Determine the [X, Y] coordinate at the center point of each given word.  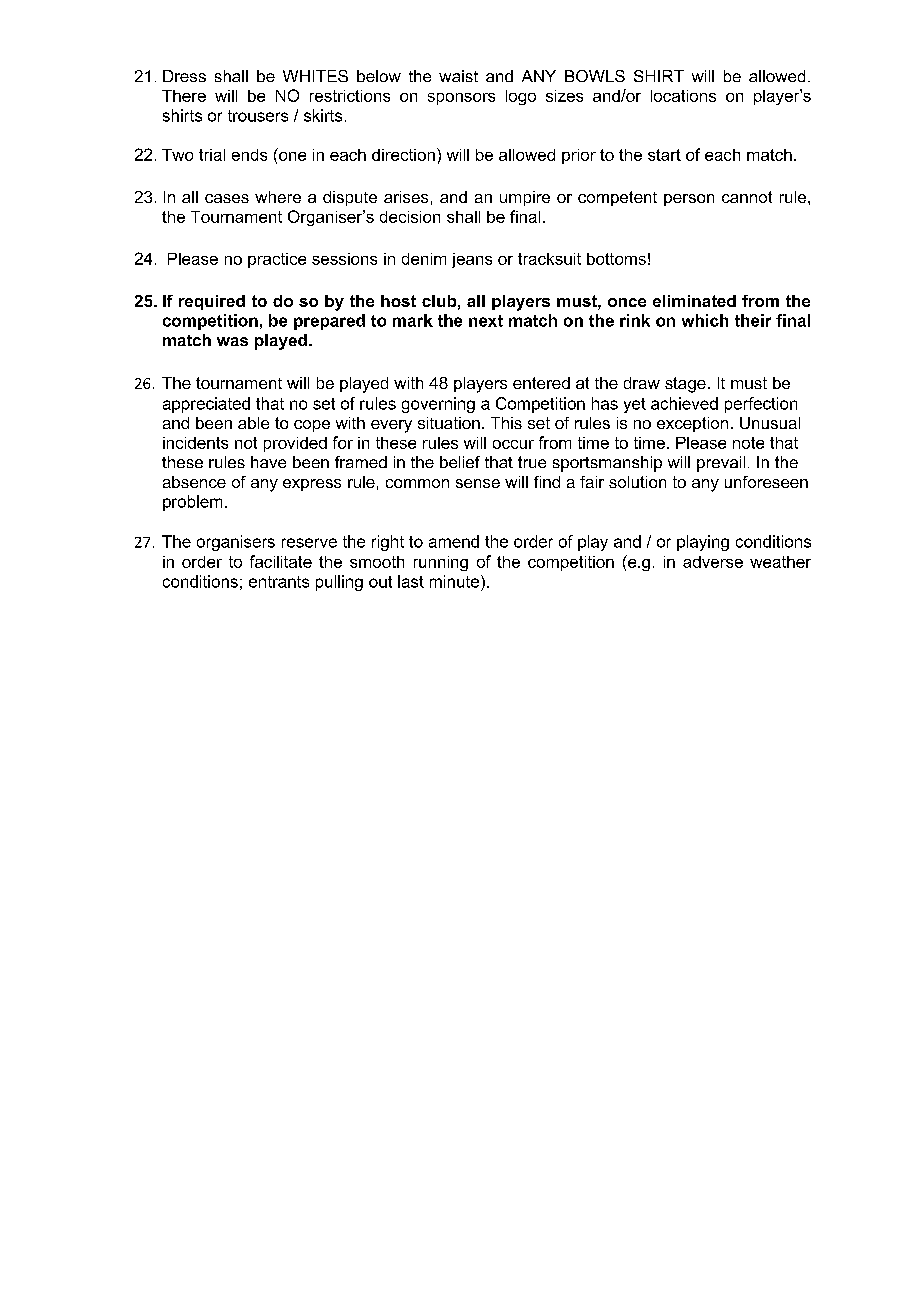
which [705, 320]
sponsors [461, 99]
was [232, 341]
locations [683, 96]
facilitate [281, 561]
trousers [258, 116]
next [486, 321]
